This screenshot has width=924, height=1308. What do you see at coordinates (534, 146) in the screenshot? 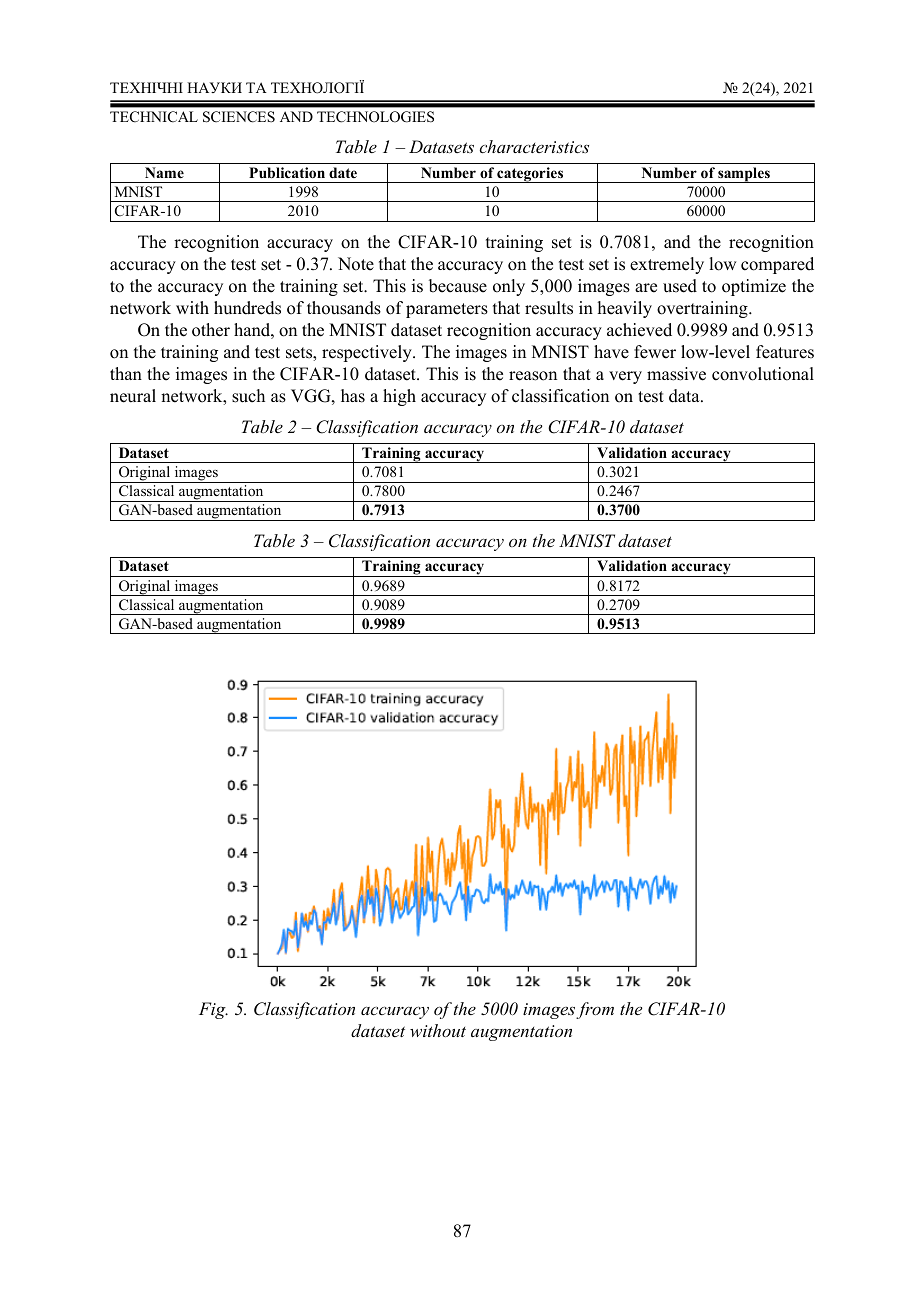
I see `characteristics` at bounding box center [534, 146].
